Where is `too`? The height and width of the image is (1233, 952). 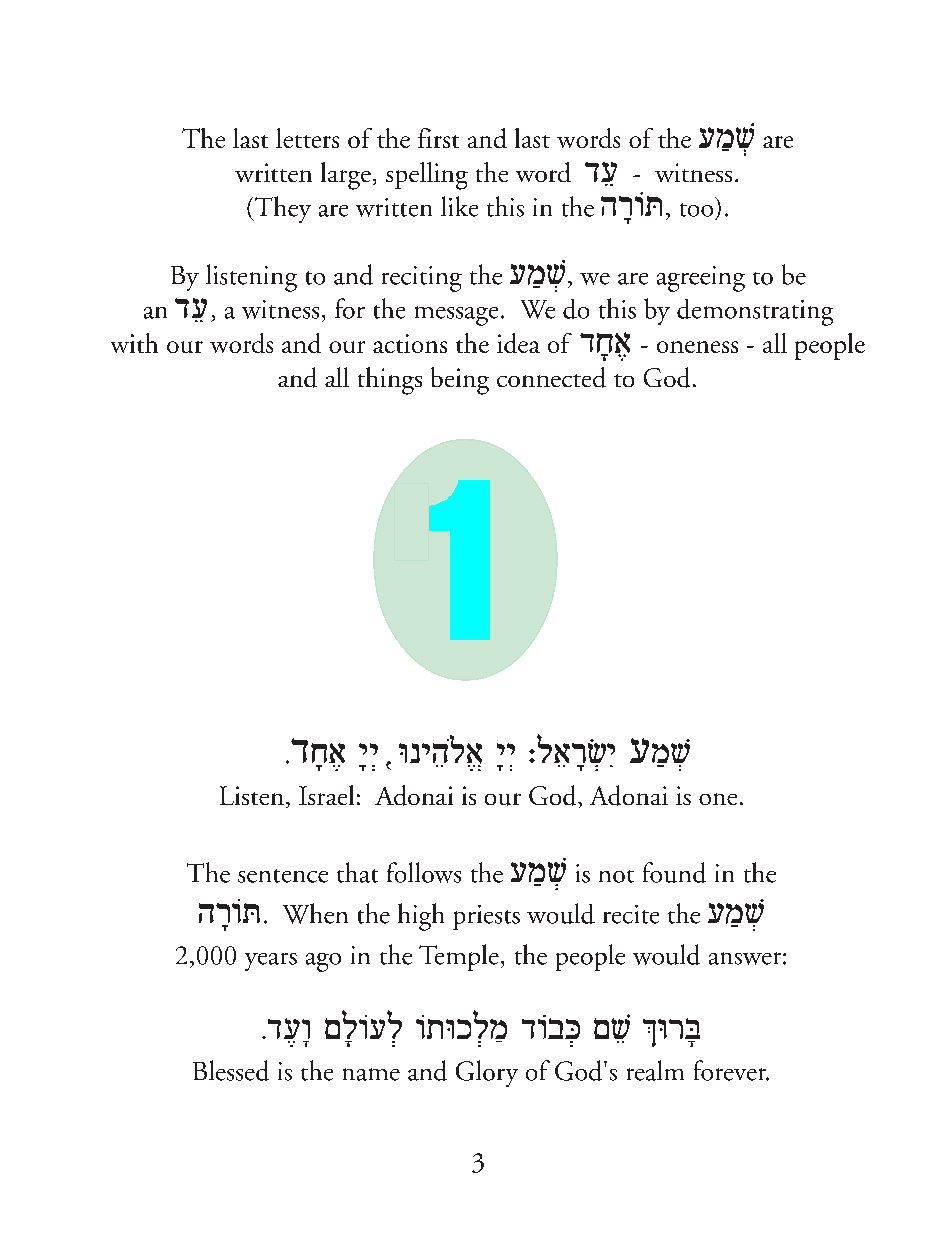 too is located at coordinates (696, 210).
